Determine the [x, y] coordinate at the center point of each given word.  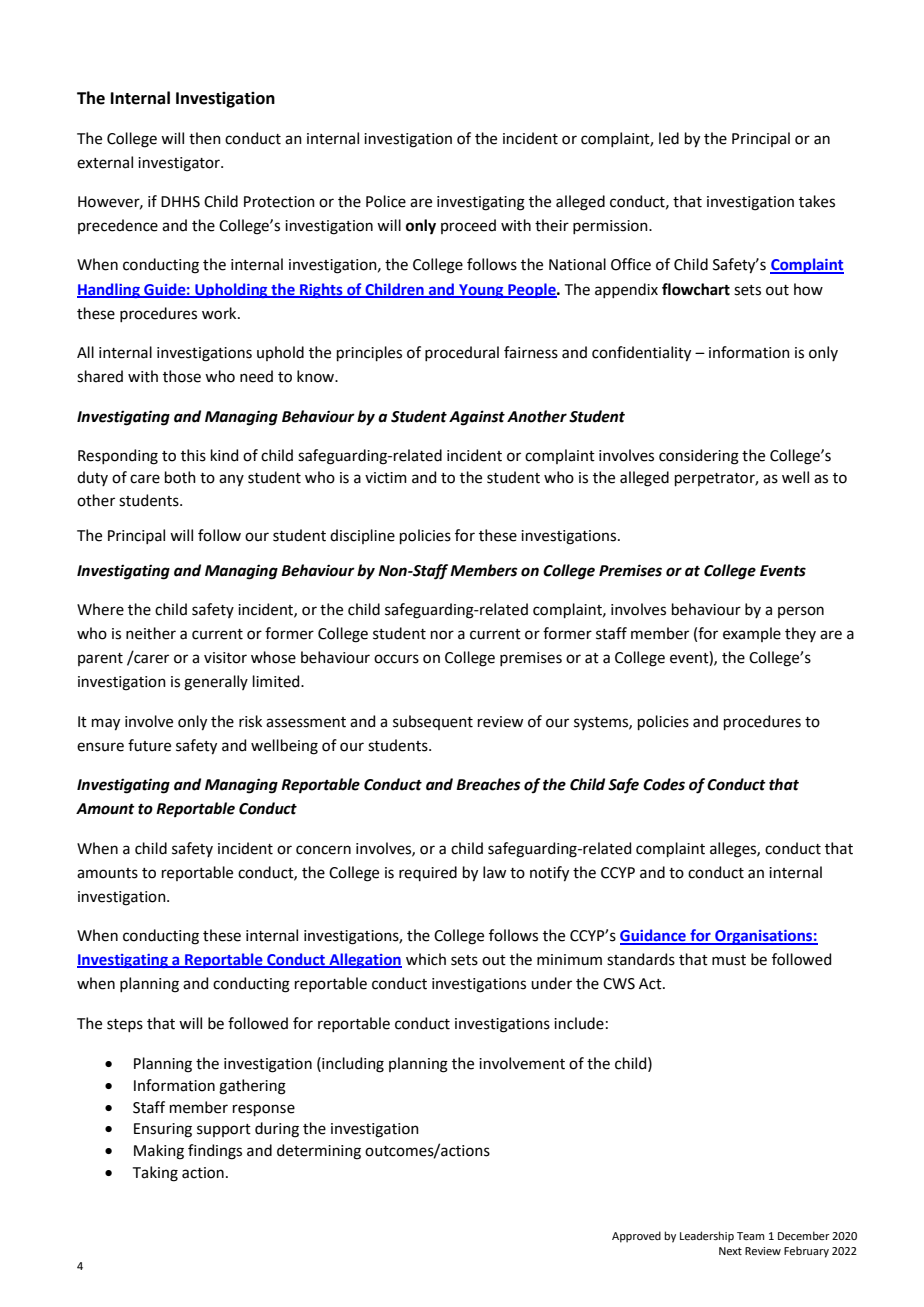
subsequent [433, 722]
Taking [155, 1174]
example [752, 634]
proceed [468, 226]
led [669, 138]
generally [216, 683]
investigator [180, 164]
